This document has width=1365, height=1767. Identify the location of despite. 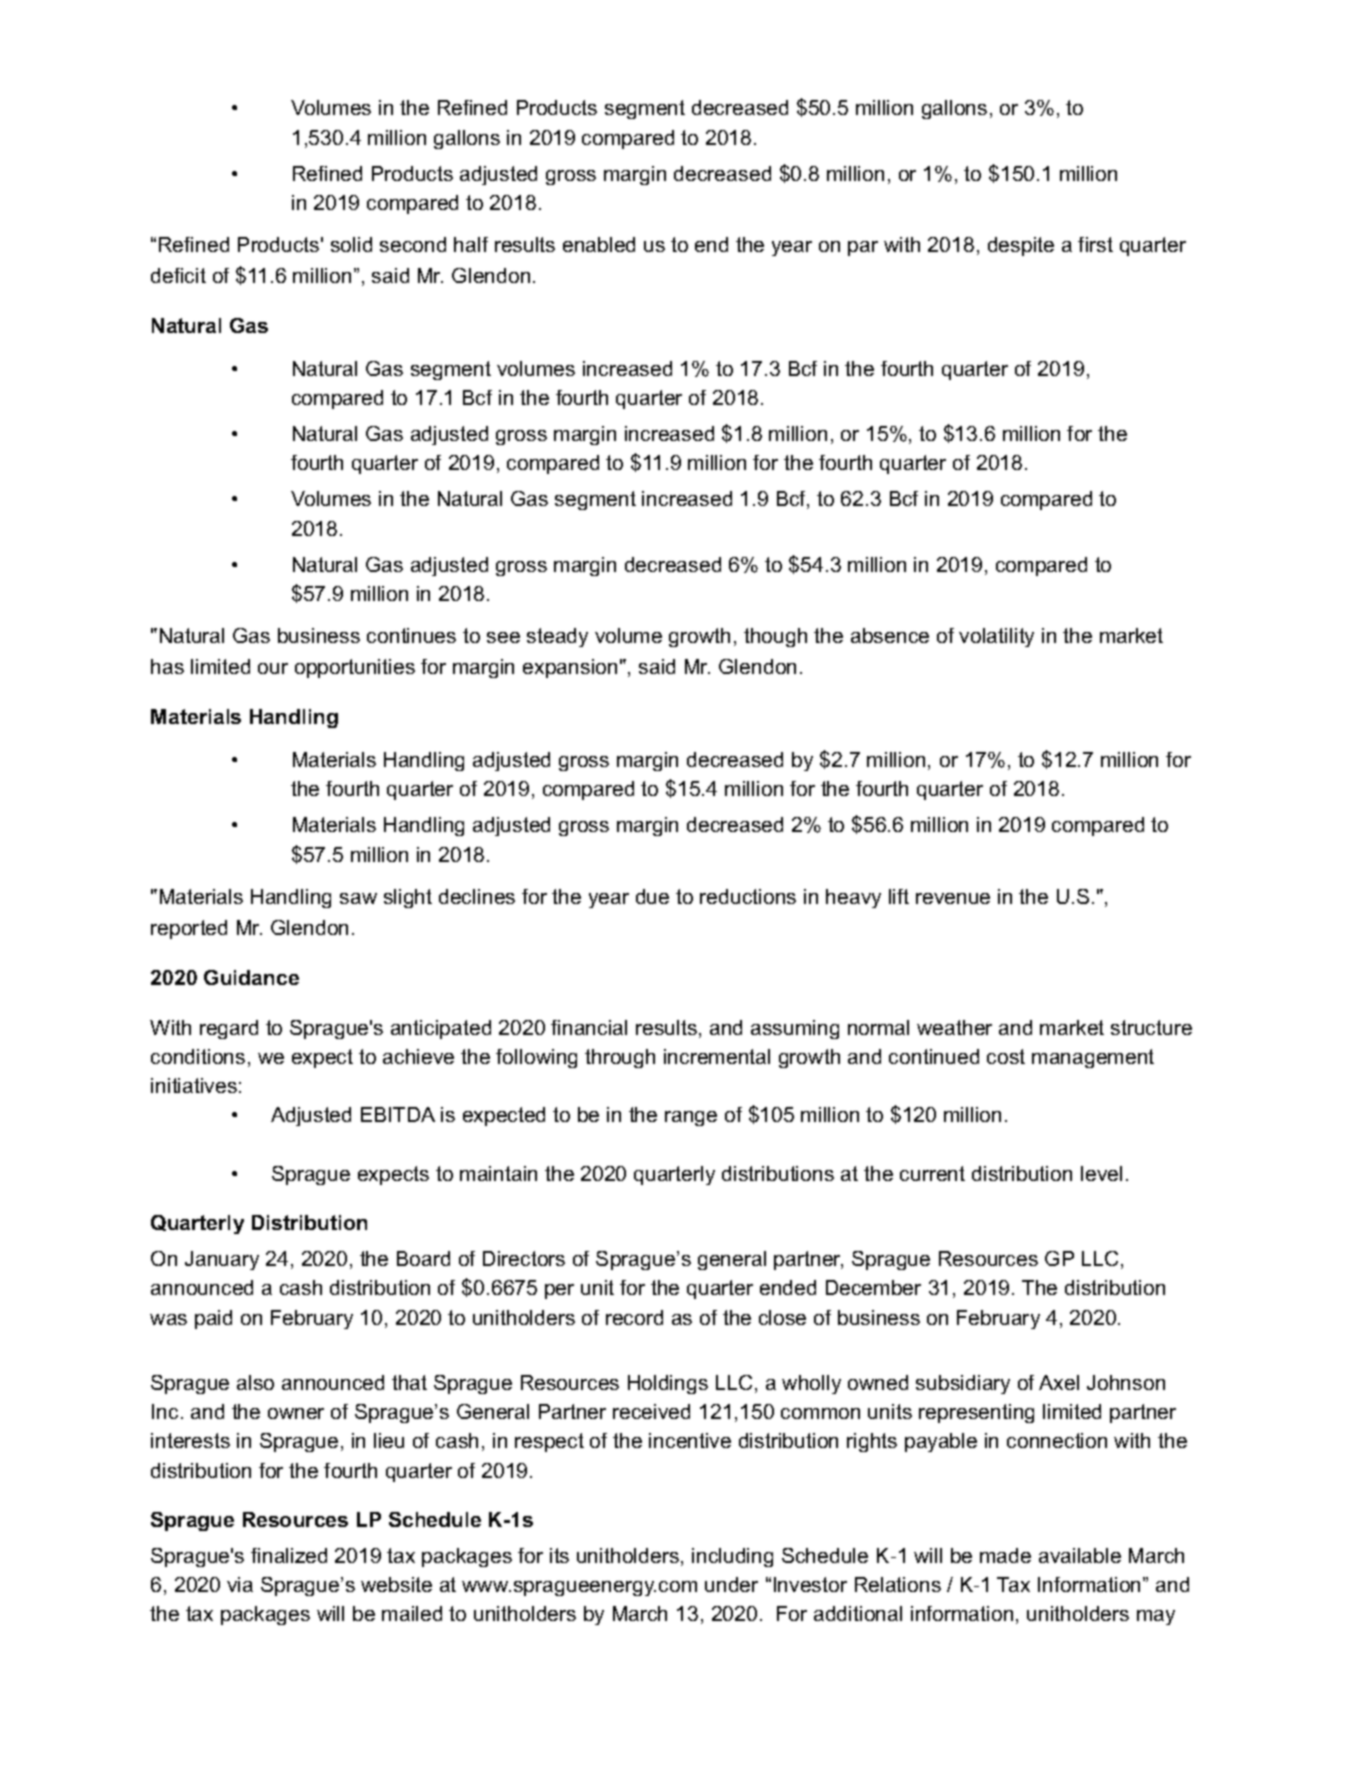
(1021, 246).
